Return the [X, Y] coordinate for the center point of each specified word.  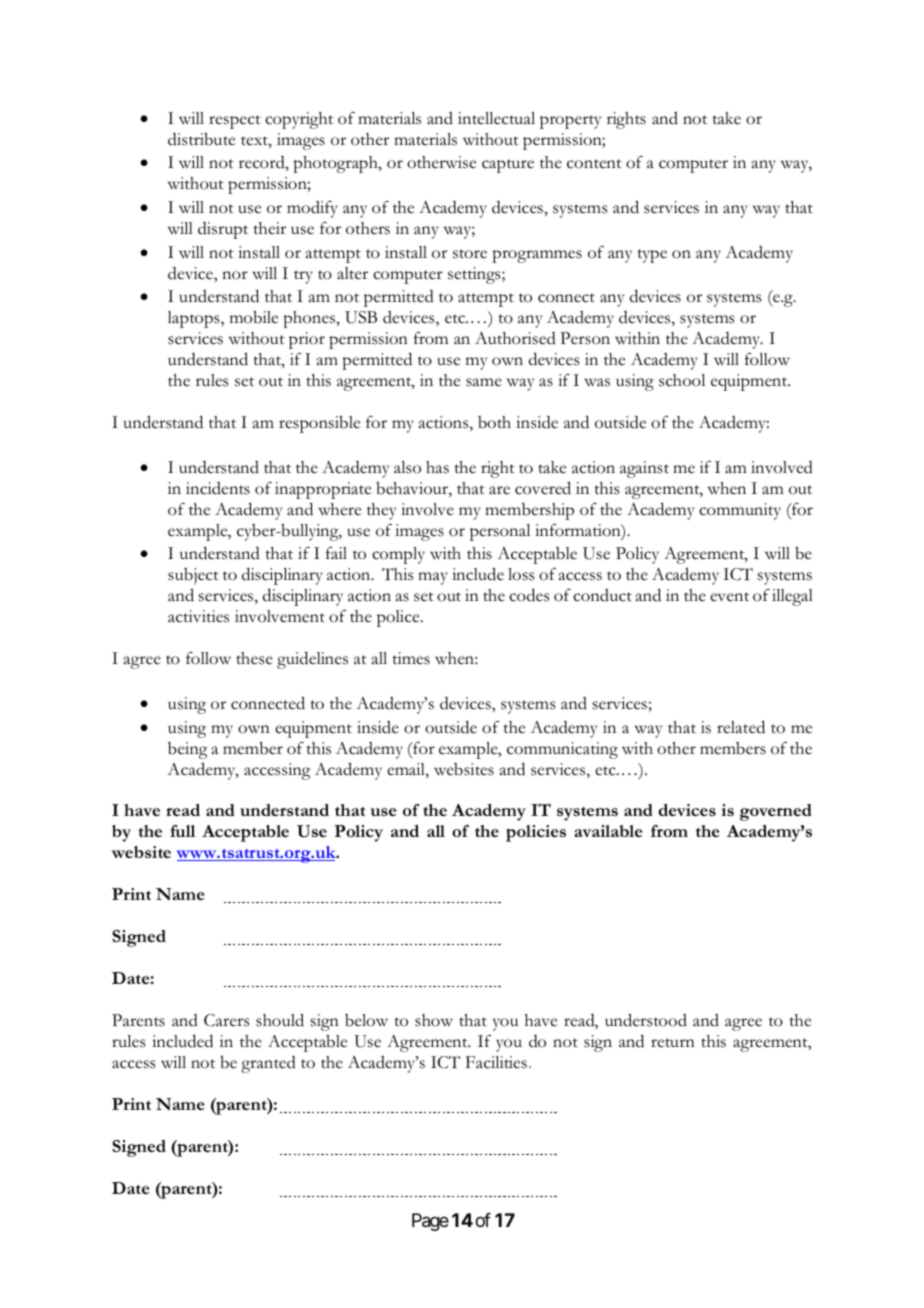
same [484, 382]
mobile [254, 317]
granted [268, 1064]
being [187, 750]
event [729, 597]
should [280, 1020]
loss [521, 574]
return [673, 1043]
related [741, 727]
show [434, 1020]
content [594, 164]
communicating [562, 750]
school [682, 380]
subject [193, 576]
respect [235, 122]
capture [508, 166]
